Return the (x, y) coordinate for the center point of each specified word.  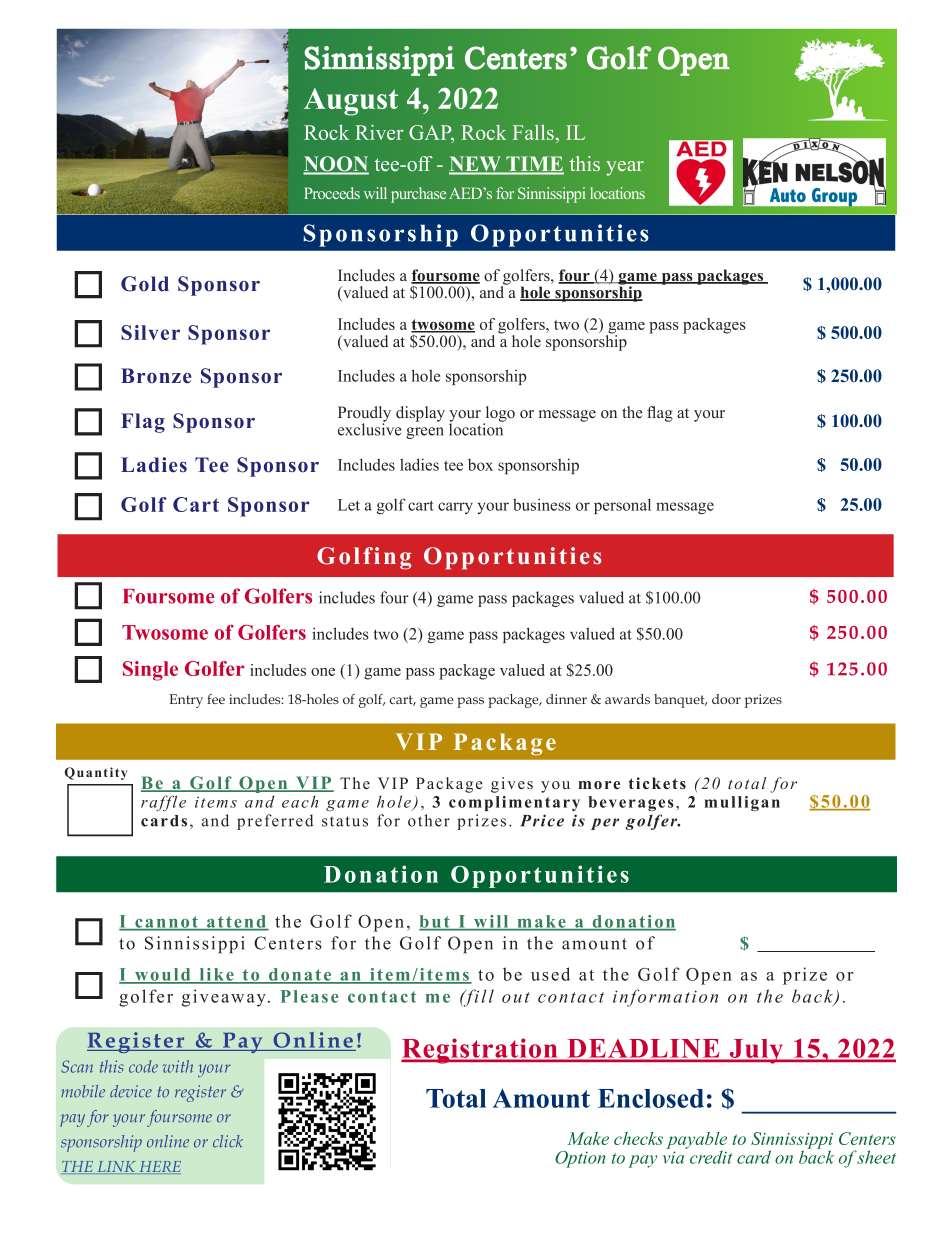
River (379, 132)
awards (627, 699)
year (625, 168)
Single (150, 671)
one (323, 672)
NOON (336, 165)
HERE (159, 1167)
